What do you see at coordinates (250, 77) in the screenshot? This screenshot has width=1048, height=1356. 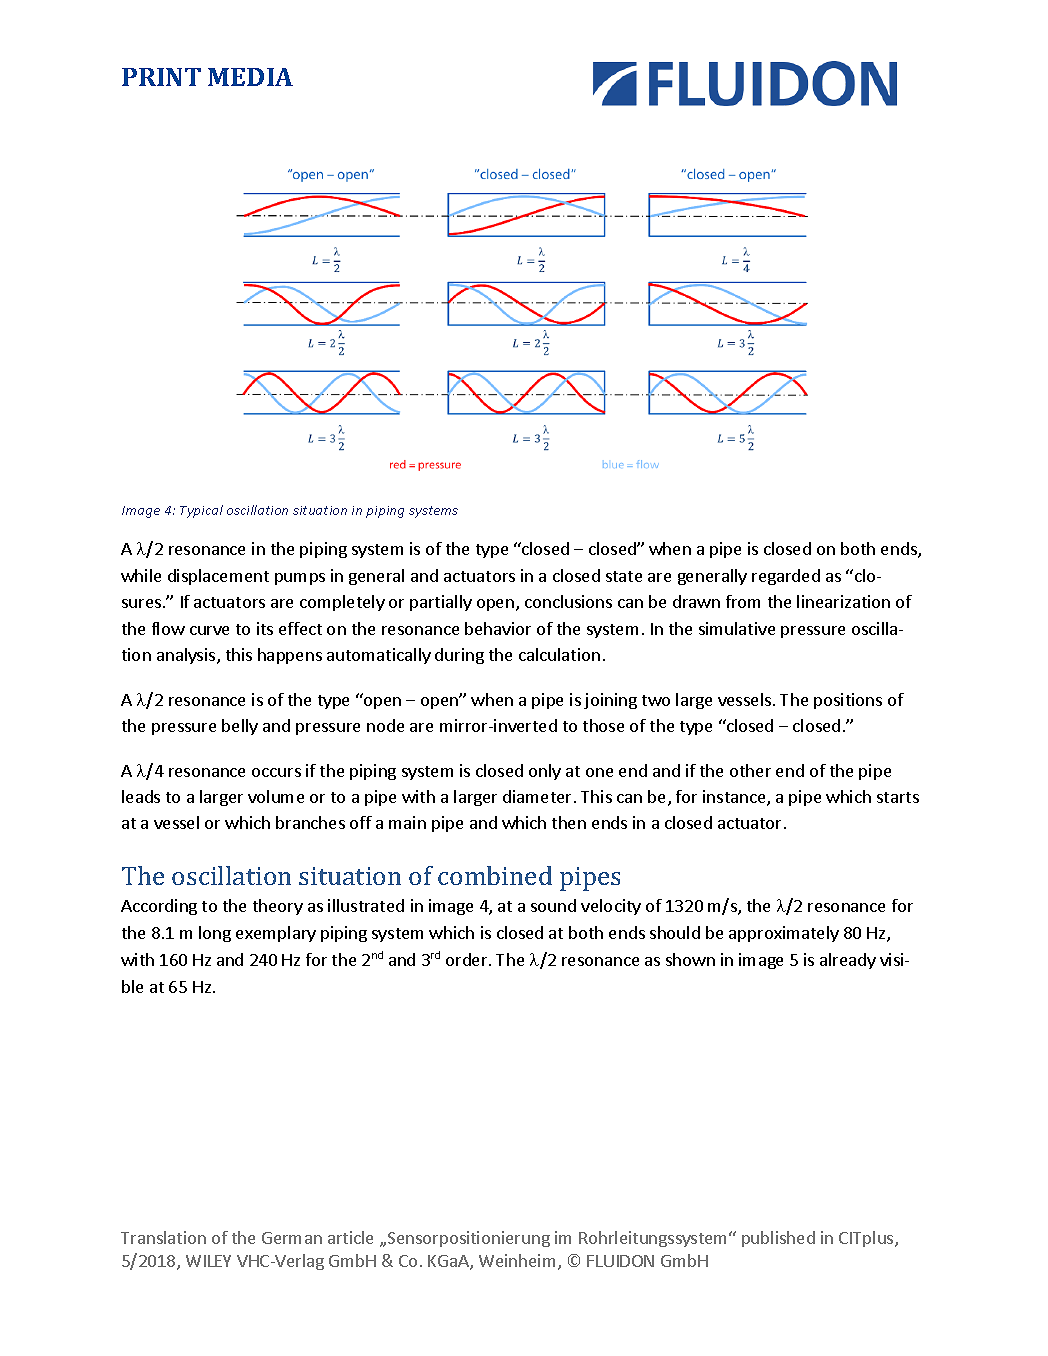 I see `MEDIA` at bounding box center [250, 77].
